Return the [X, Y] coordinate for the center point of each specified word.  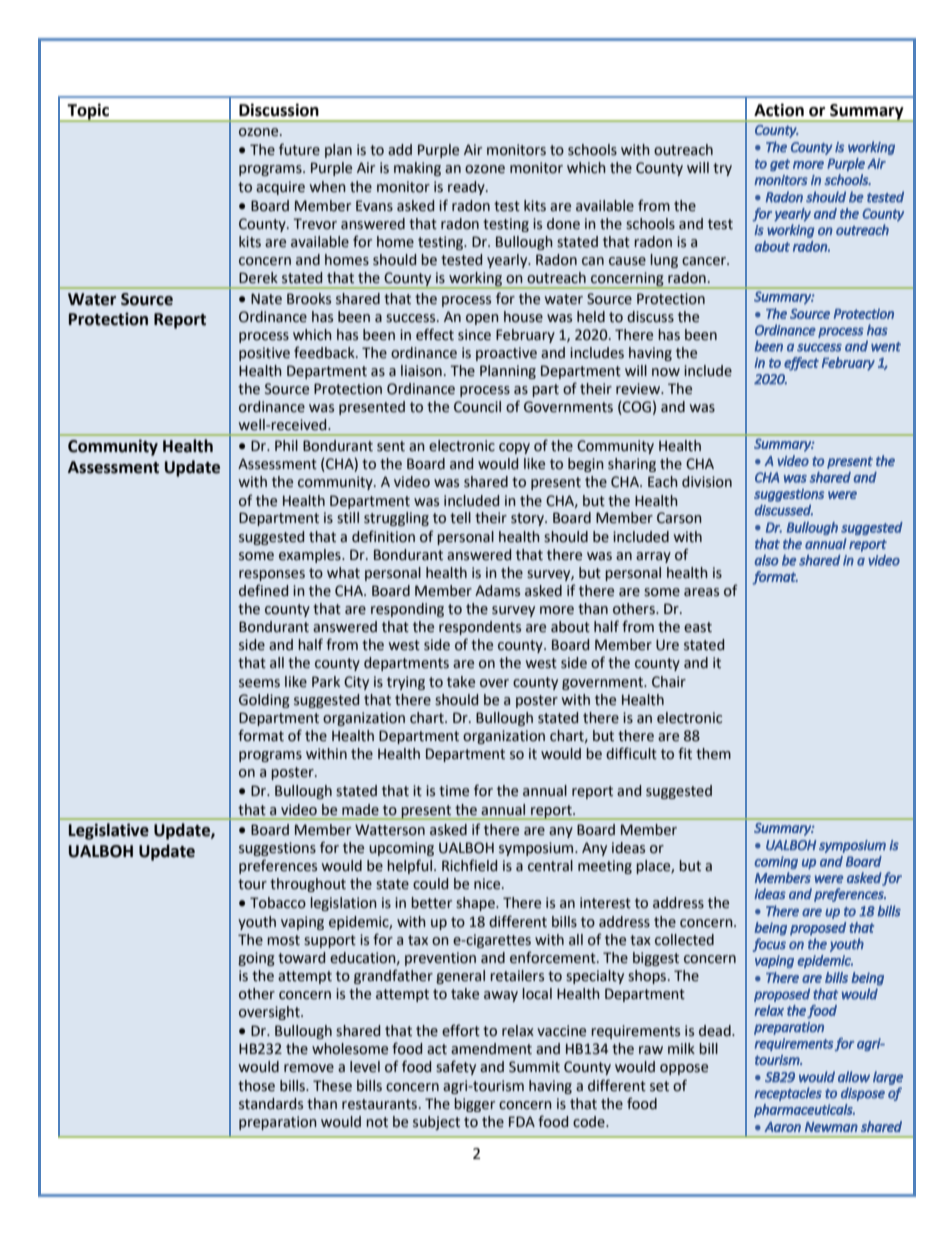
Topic [89, 112]
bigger [474, 1105]
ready [467, 188]
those [256, 1086]
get [780, 165]
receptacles [788, 1094]
